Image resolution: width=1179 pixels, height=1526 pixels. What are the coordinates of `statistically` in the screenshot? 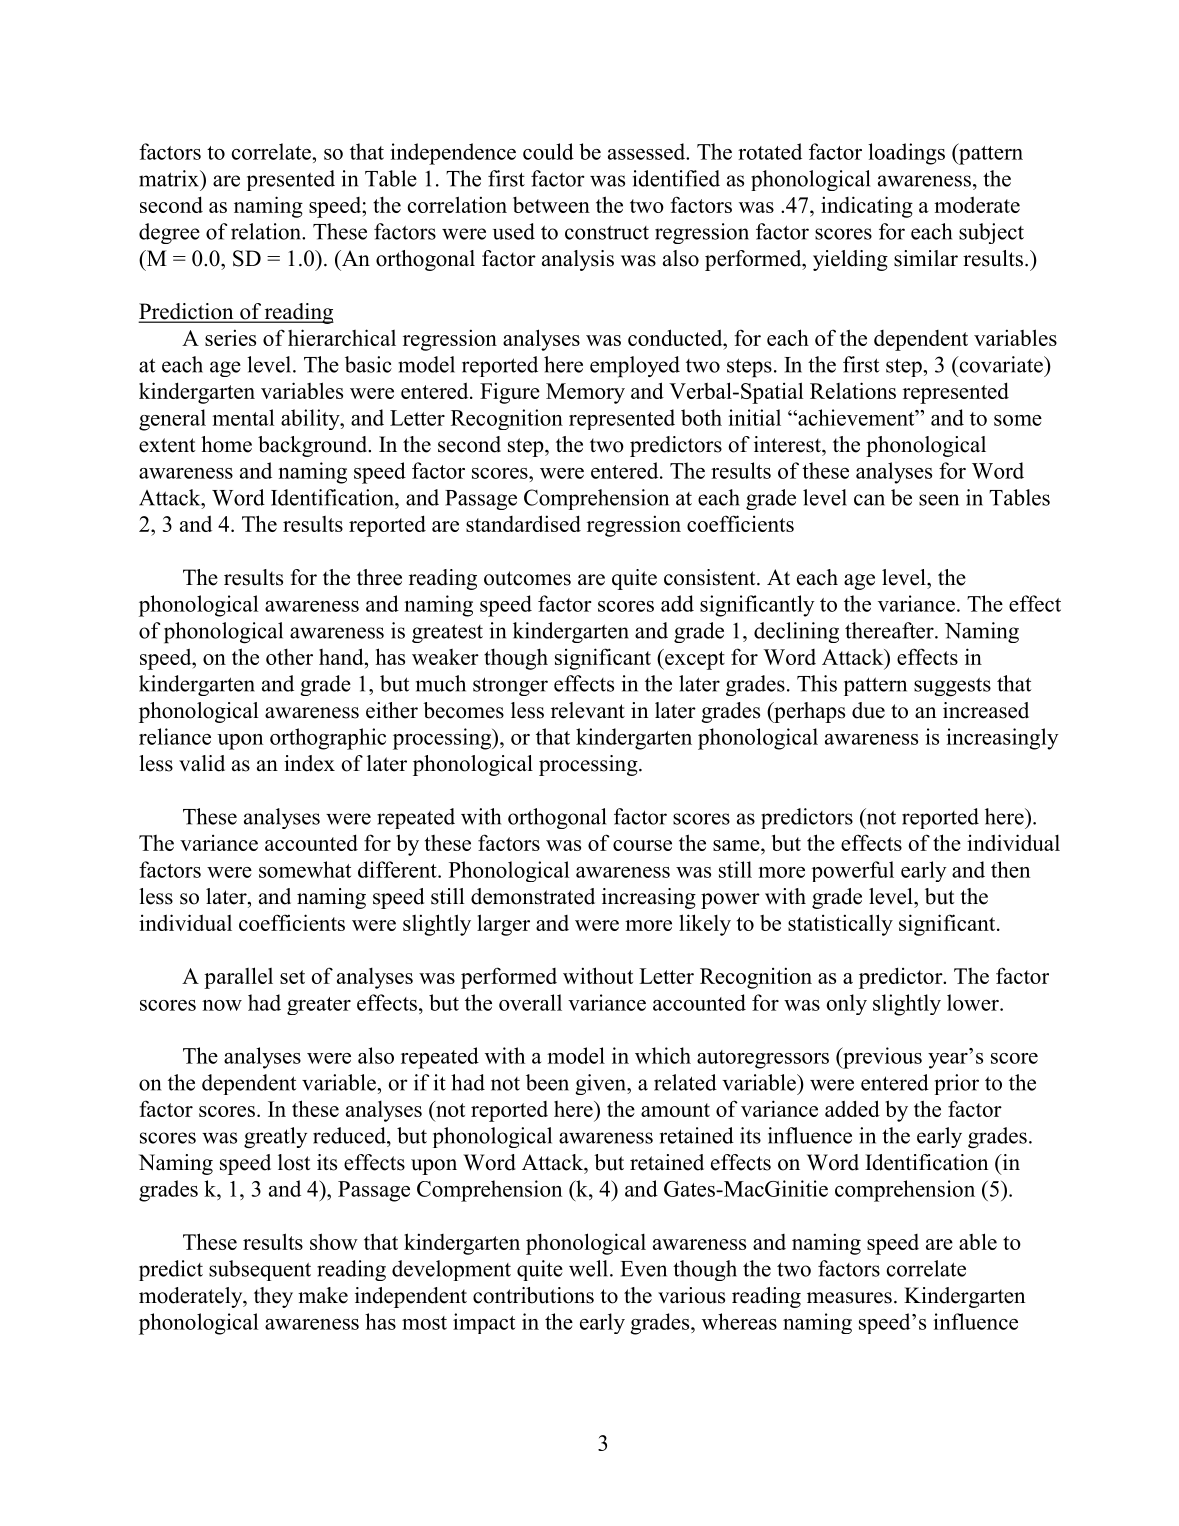 It's located at (840, 925).
